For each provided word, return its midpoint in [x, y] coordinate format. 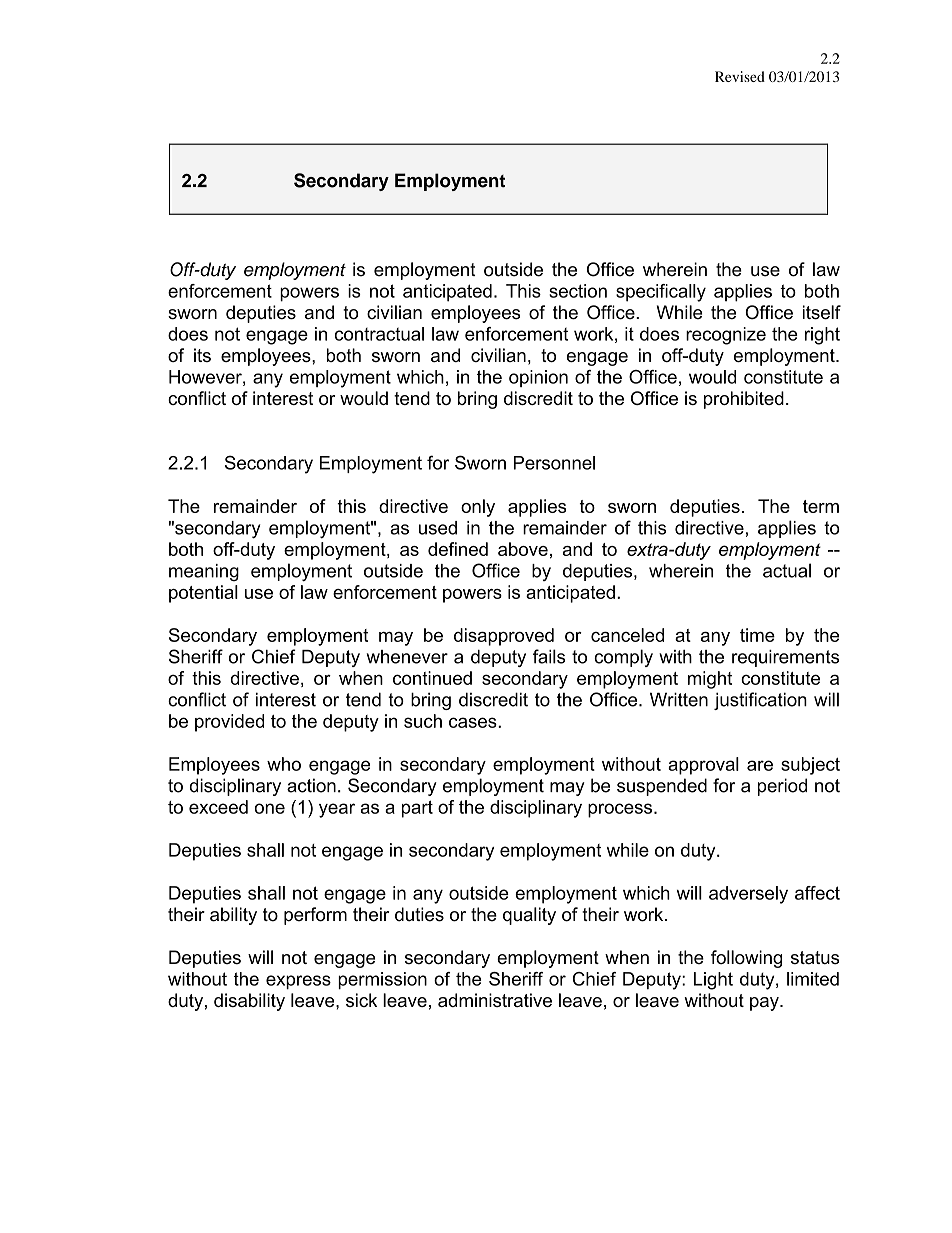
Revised [740, 76]
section [578, 291]
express [298, 982]
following [746, 959]
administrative [495, 1000]
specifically [661, 293]
